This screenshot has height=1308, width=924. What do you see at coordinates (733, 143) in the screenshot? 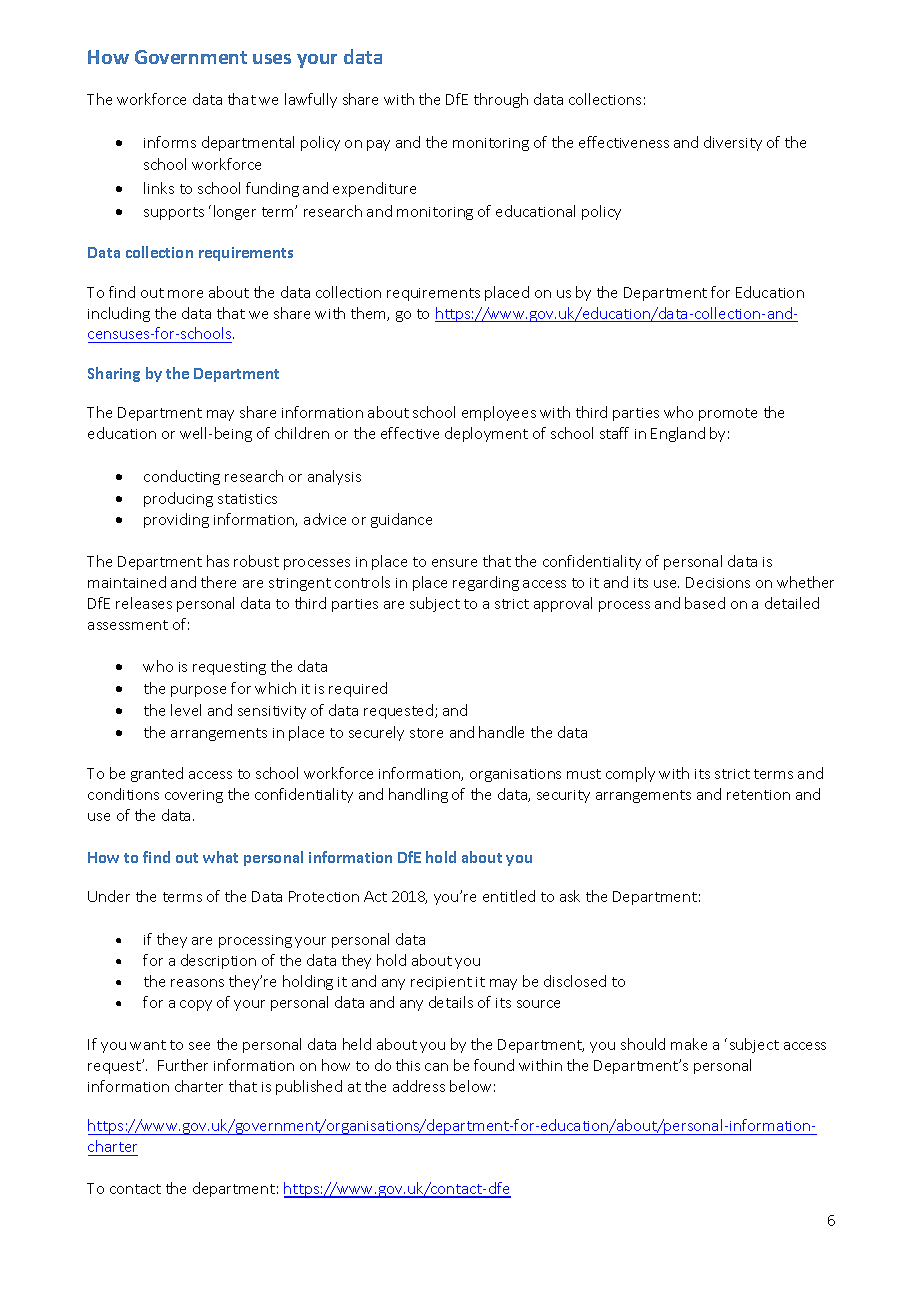
I see `diversity` at bounding box center [733, 143].
